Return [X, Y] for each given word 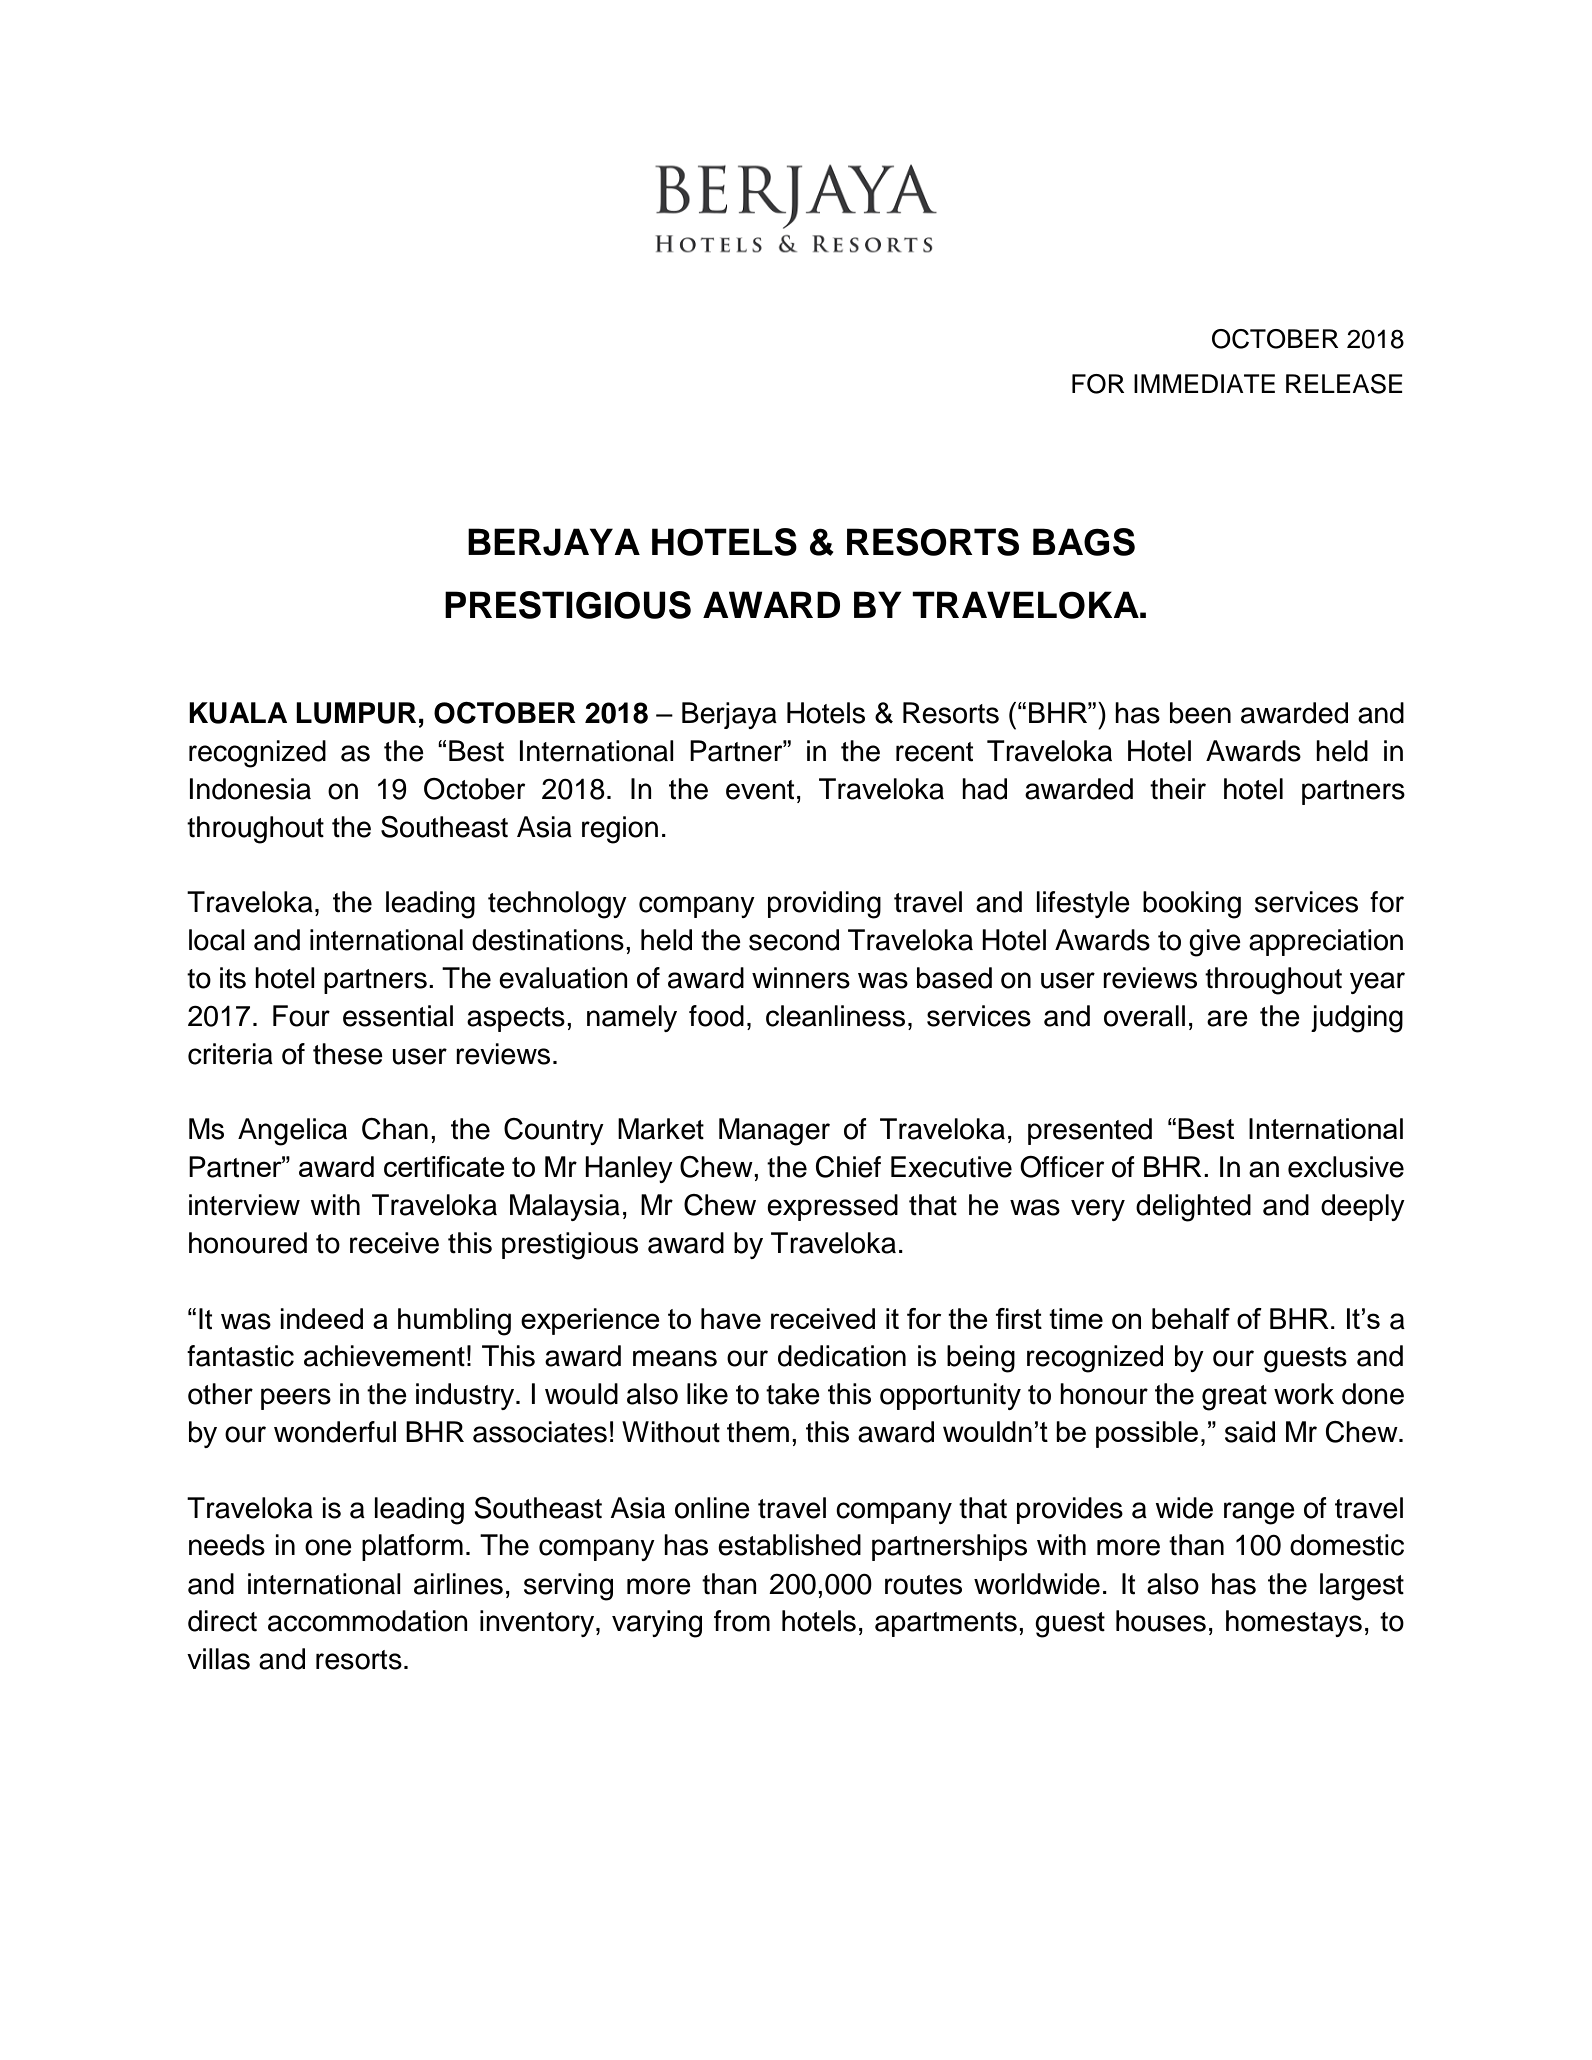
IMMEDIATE [1204, 383]
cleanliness [835, 1016]
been [1200, 713]
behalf [1191, 1318]
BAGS [1084, 542]
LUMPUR [356, 713]
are [1227, 1018]
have [731, 1318]
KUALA [238, 713]
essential [398, 1016]
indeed [321, 1318]
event [760, 790]
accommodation [368, 1621]
